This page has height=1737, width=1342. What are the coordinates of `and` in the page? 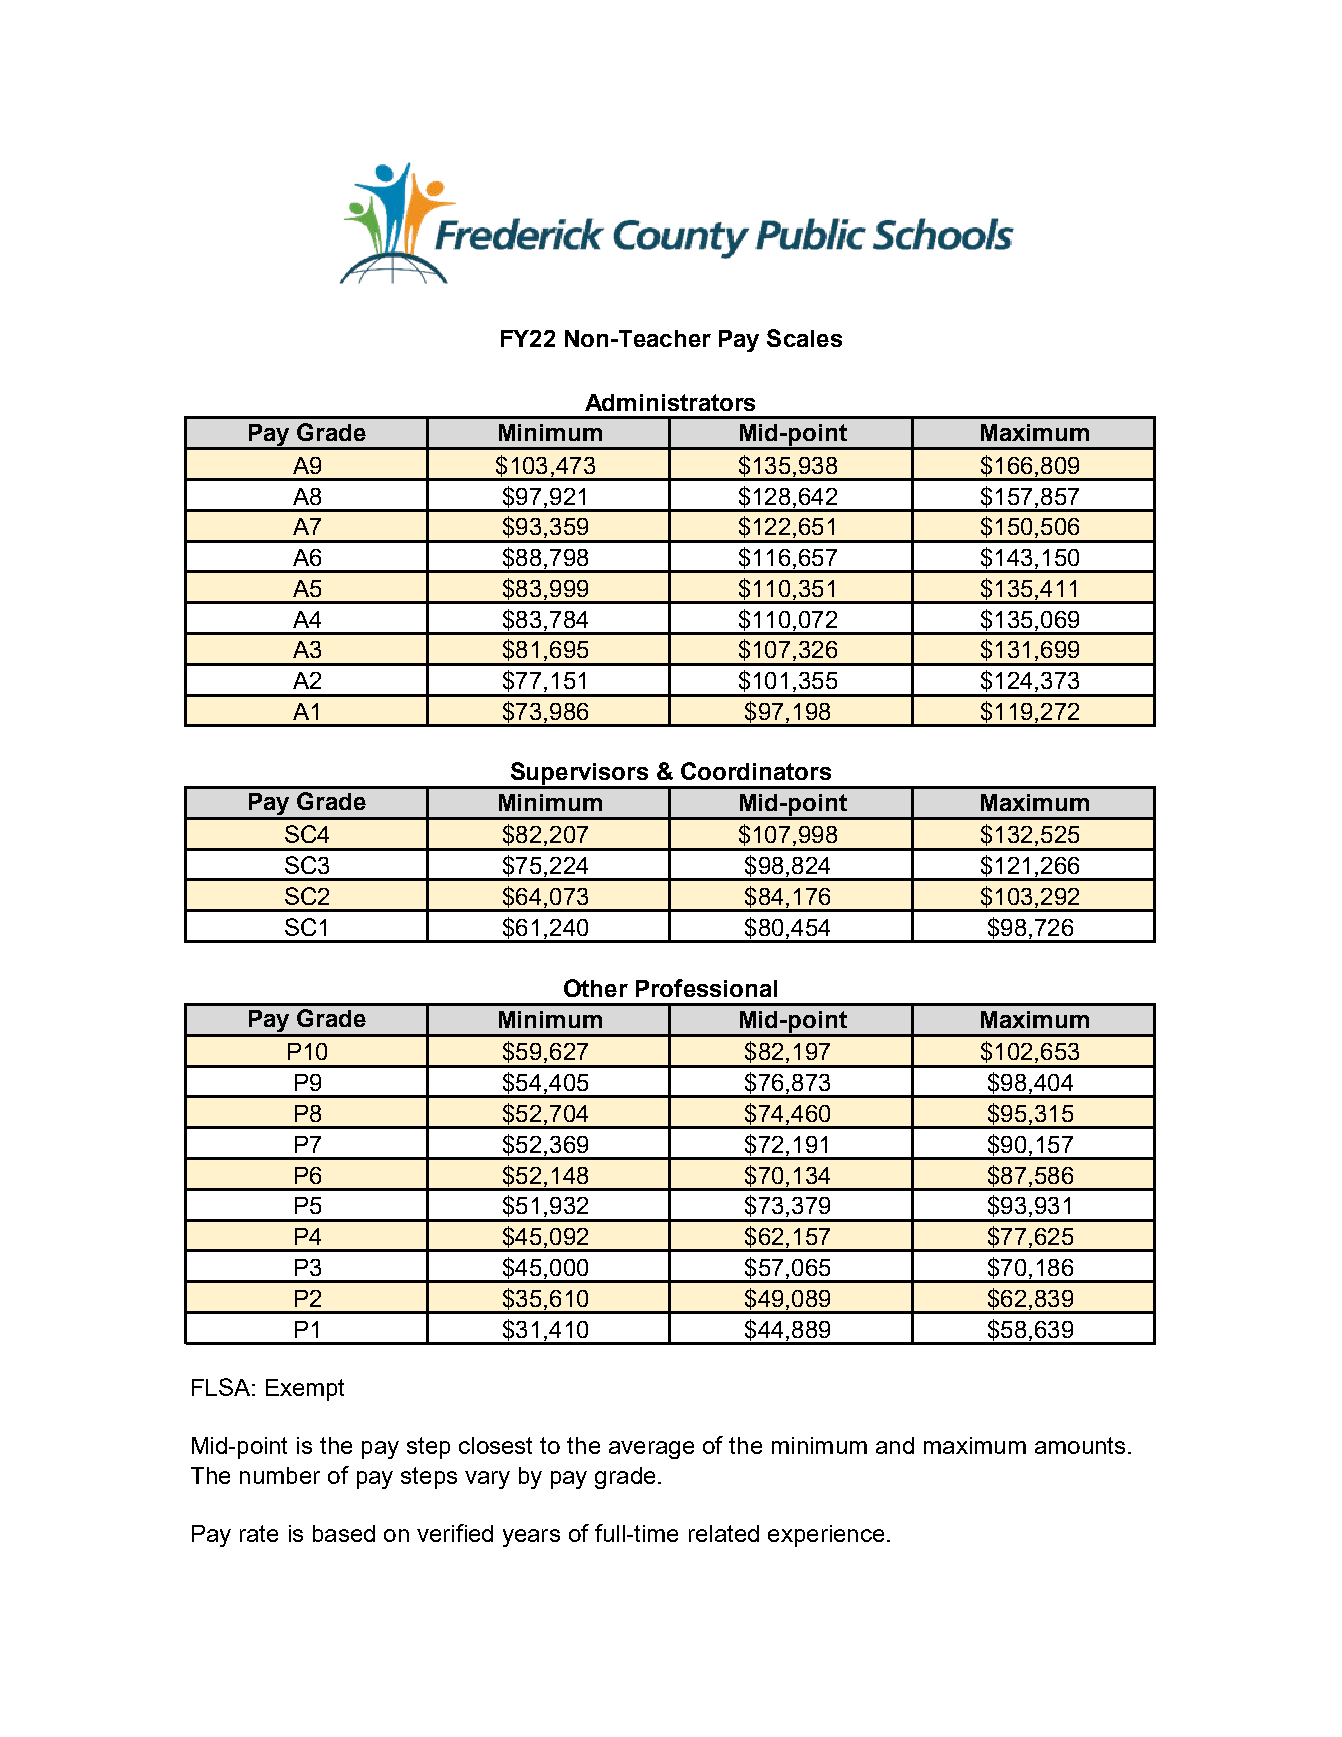 It's located at (895, 1445).
